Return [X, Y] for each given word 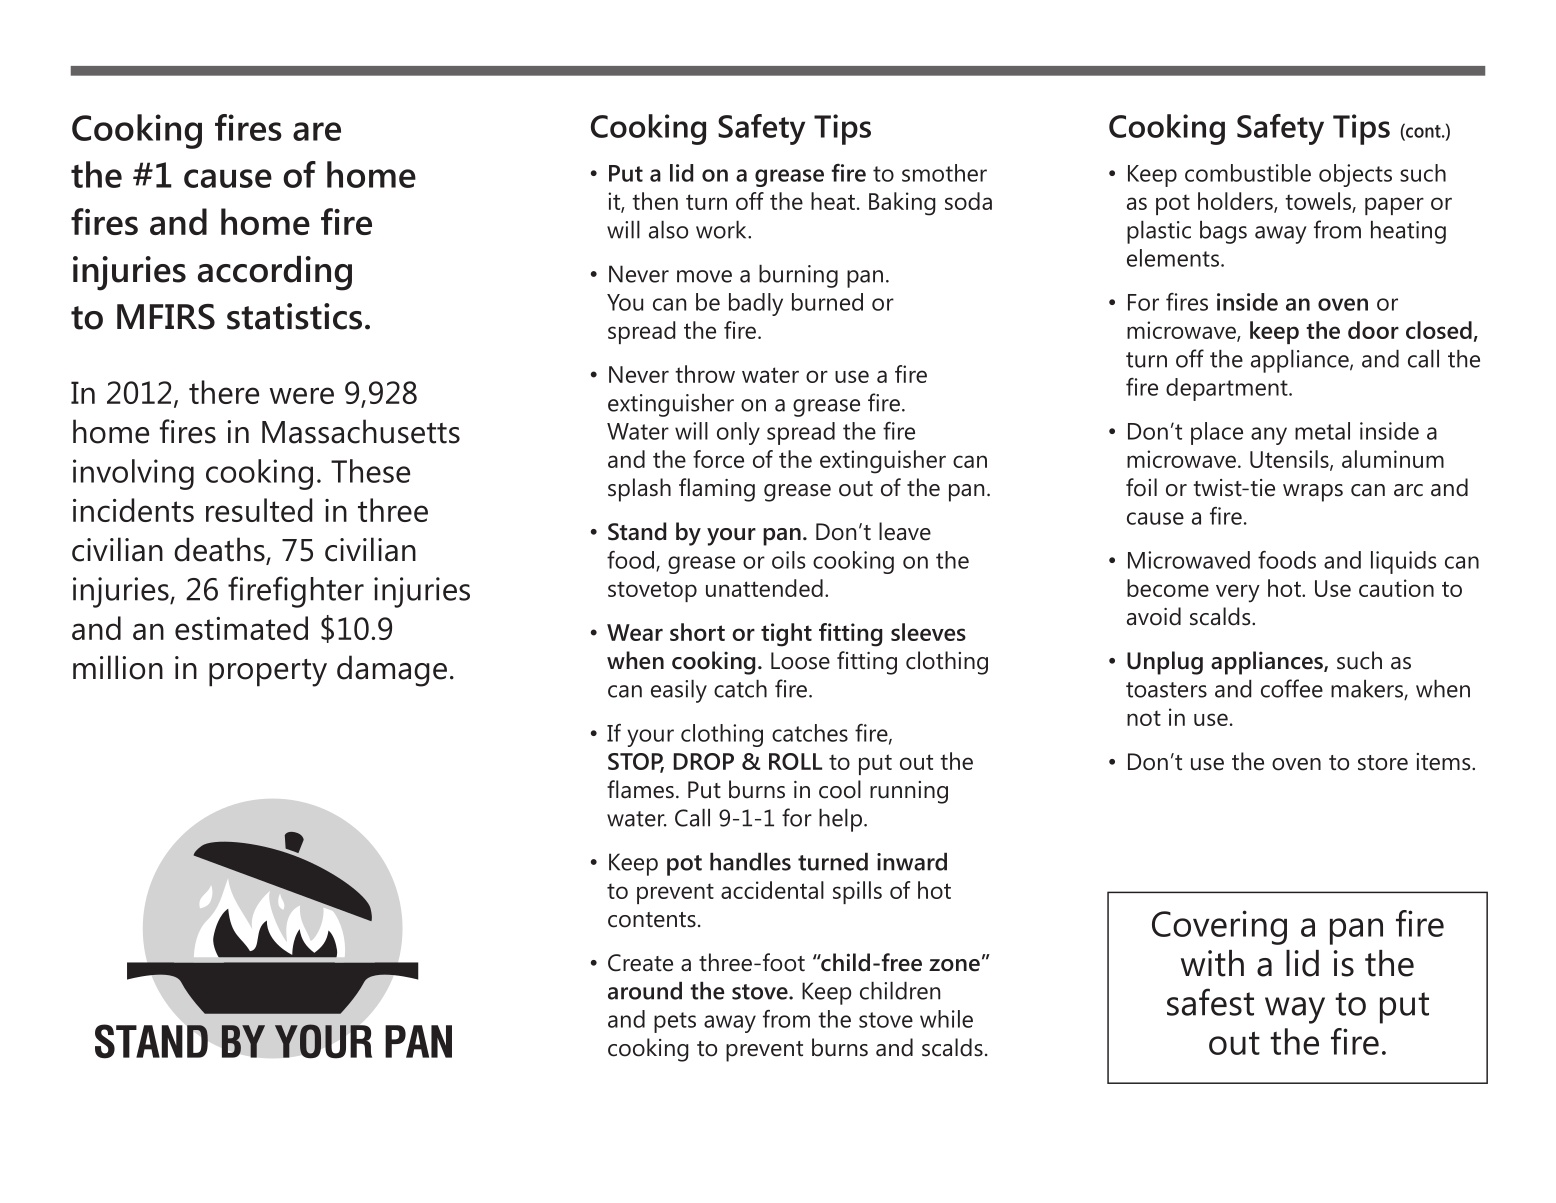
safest [1210, 1002]
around [645, 990]
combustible [1248, 173]
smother [944, 173]
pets [675, 1022]
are [317, 131]
